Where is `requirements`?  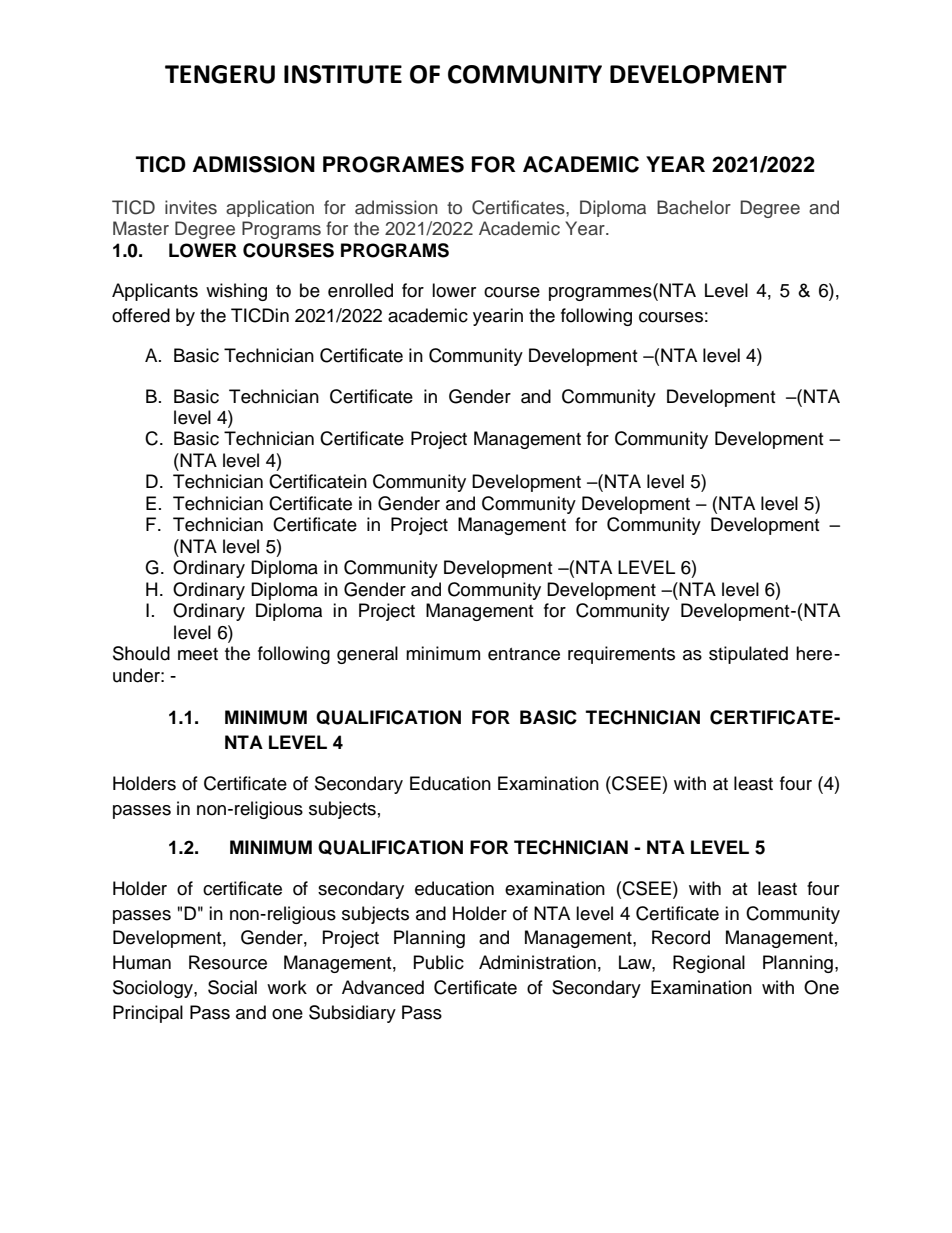 requirements is located at coordinates (621, 655).
